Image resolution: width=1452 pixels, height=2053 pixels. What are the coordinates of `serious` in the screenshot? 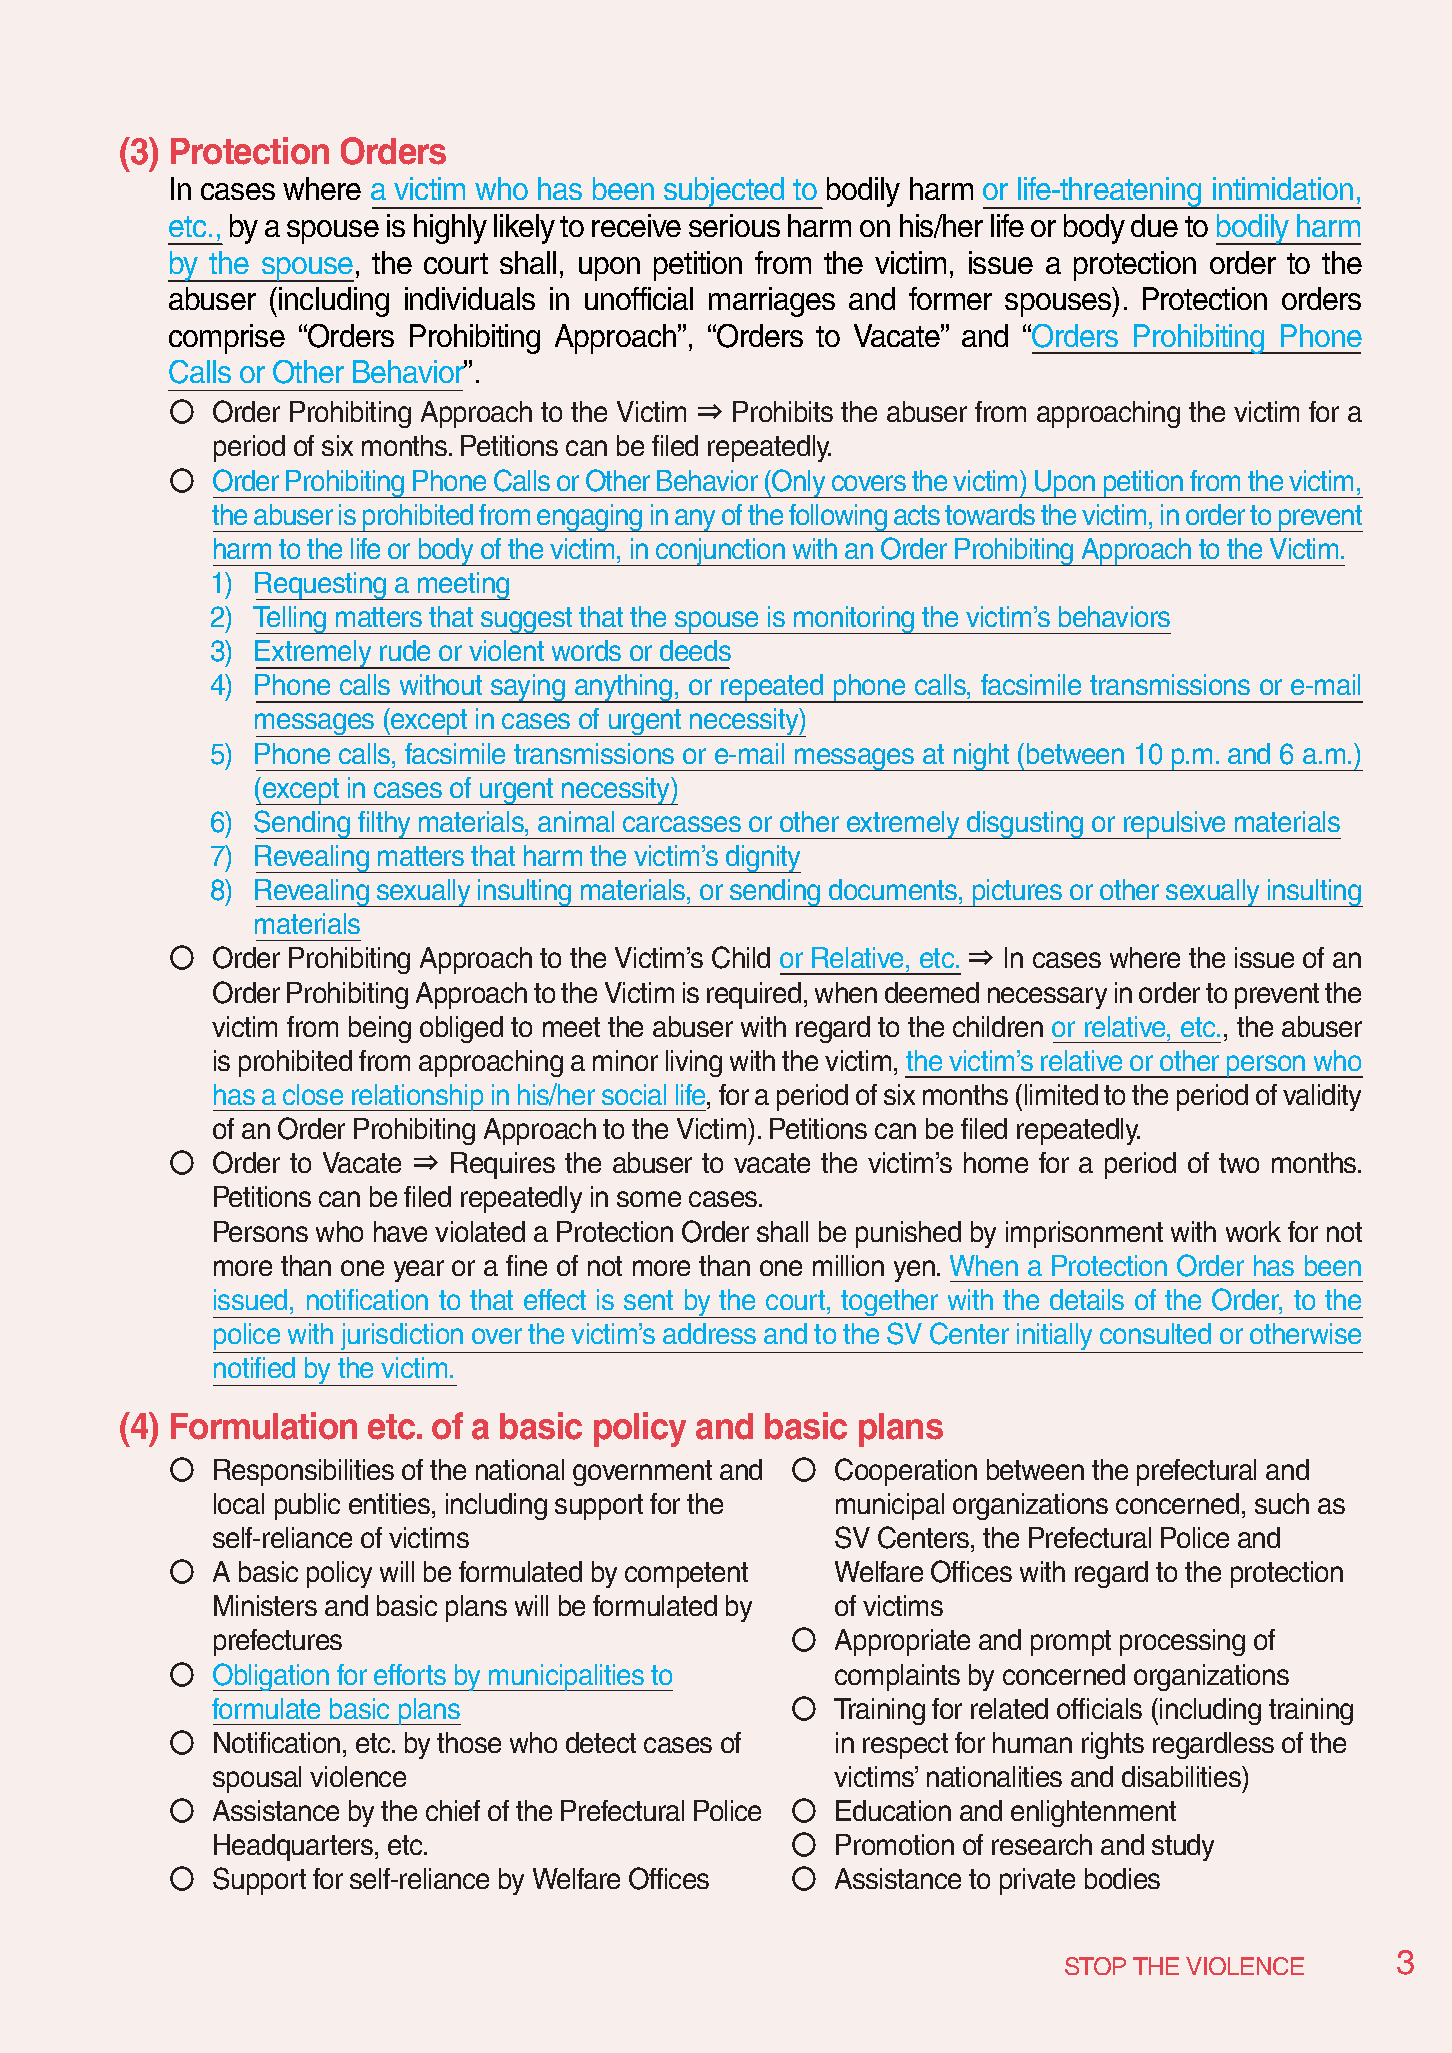 It's located at (734, 225).
